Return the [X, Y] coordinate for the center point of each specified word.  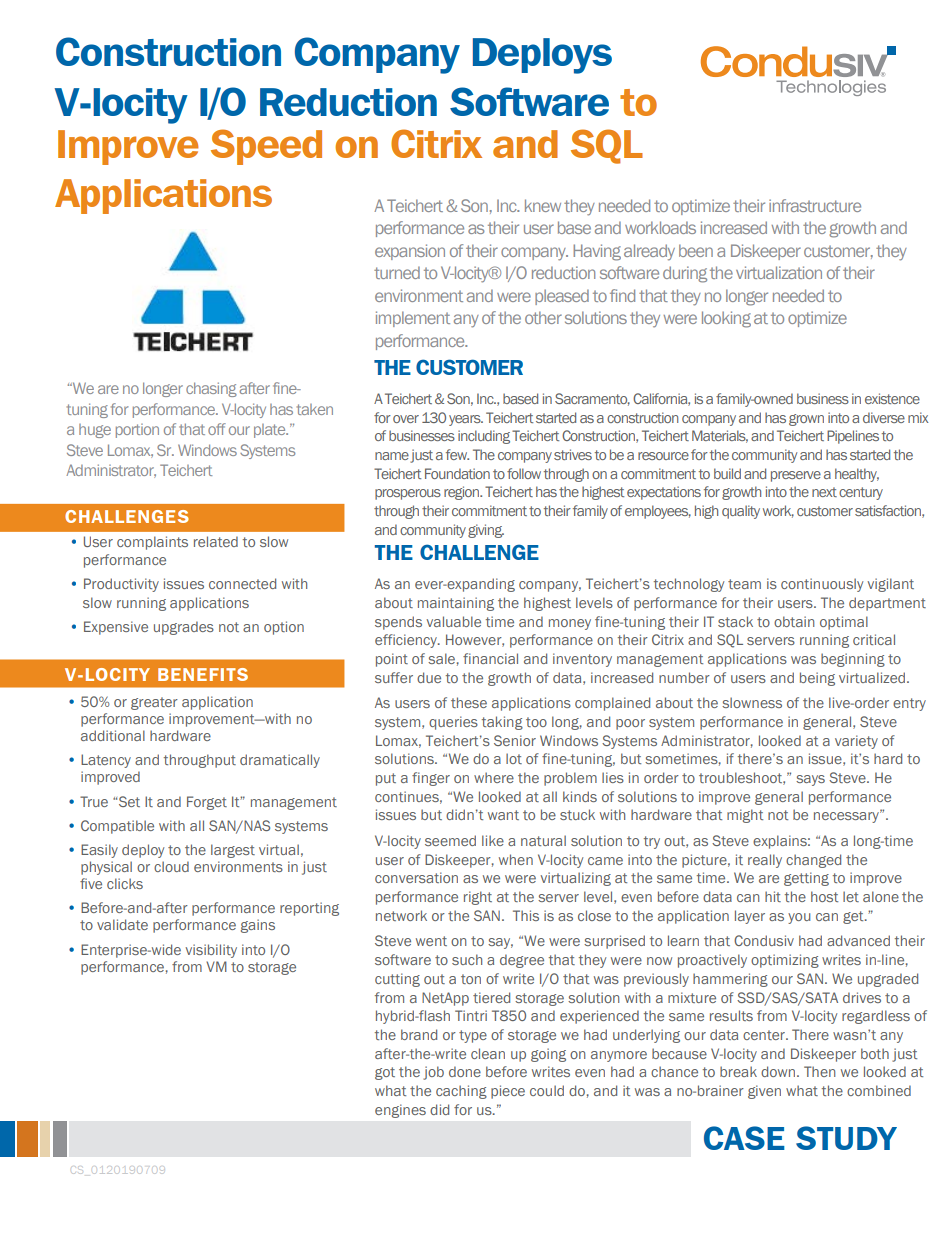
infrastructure [815, 205]
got [385, 1073]
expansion [410, 252]
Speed [266, 147]
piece [508, 1092]
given [764, 1092]
